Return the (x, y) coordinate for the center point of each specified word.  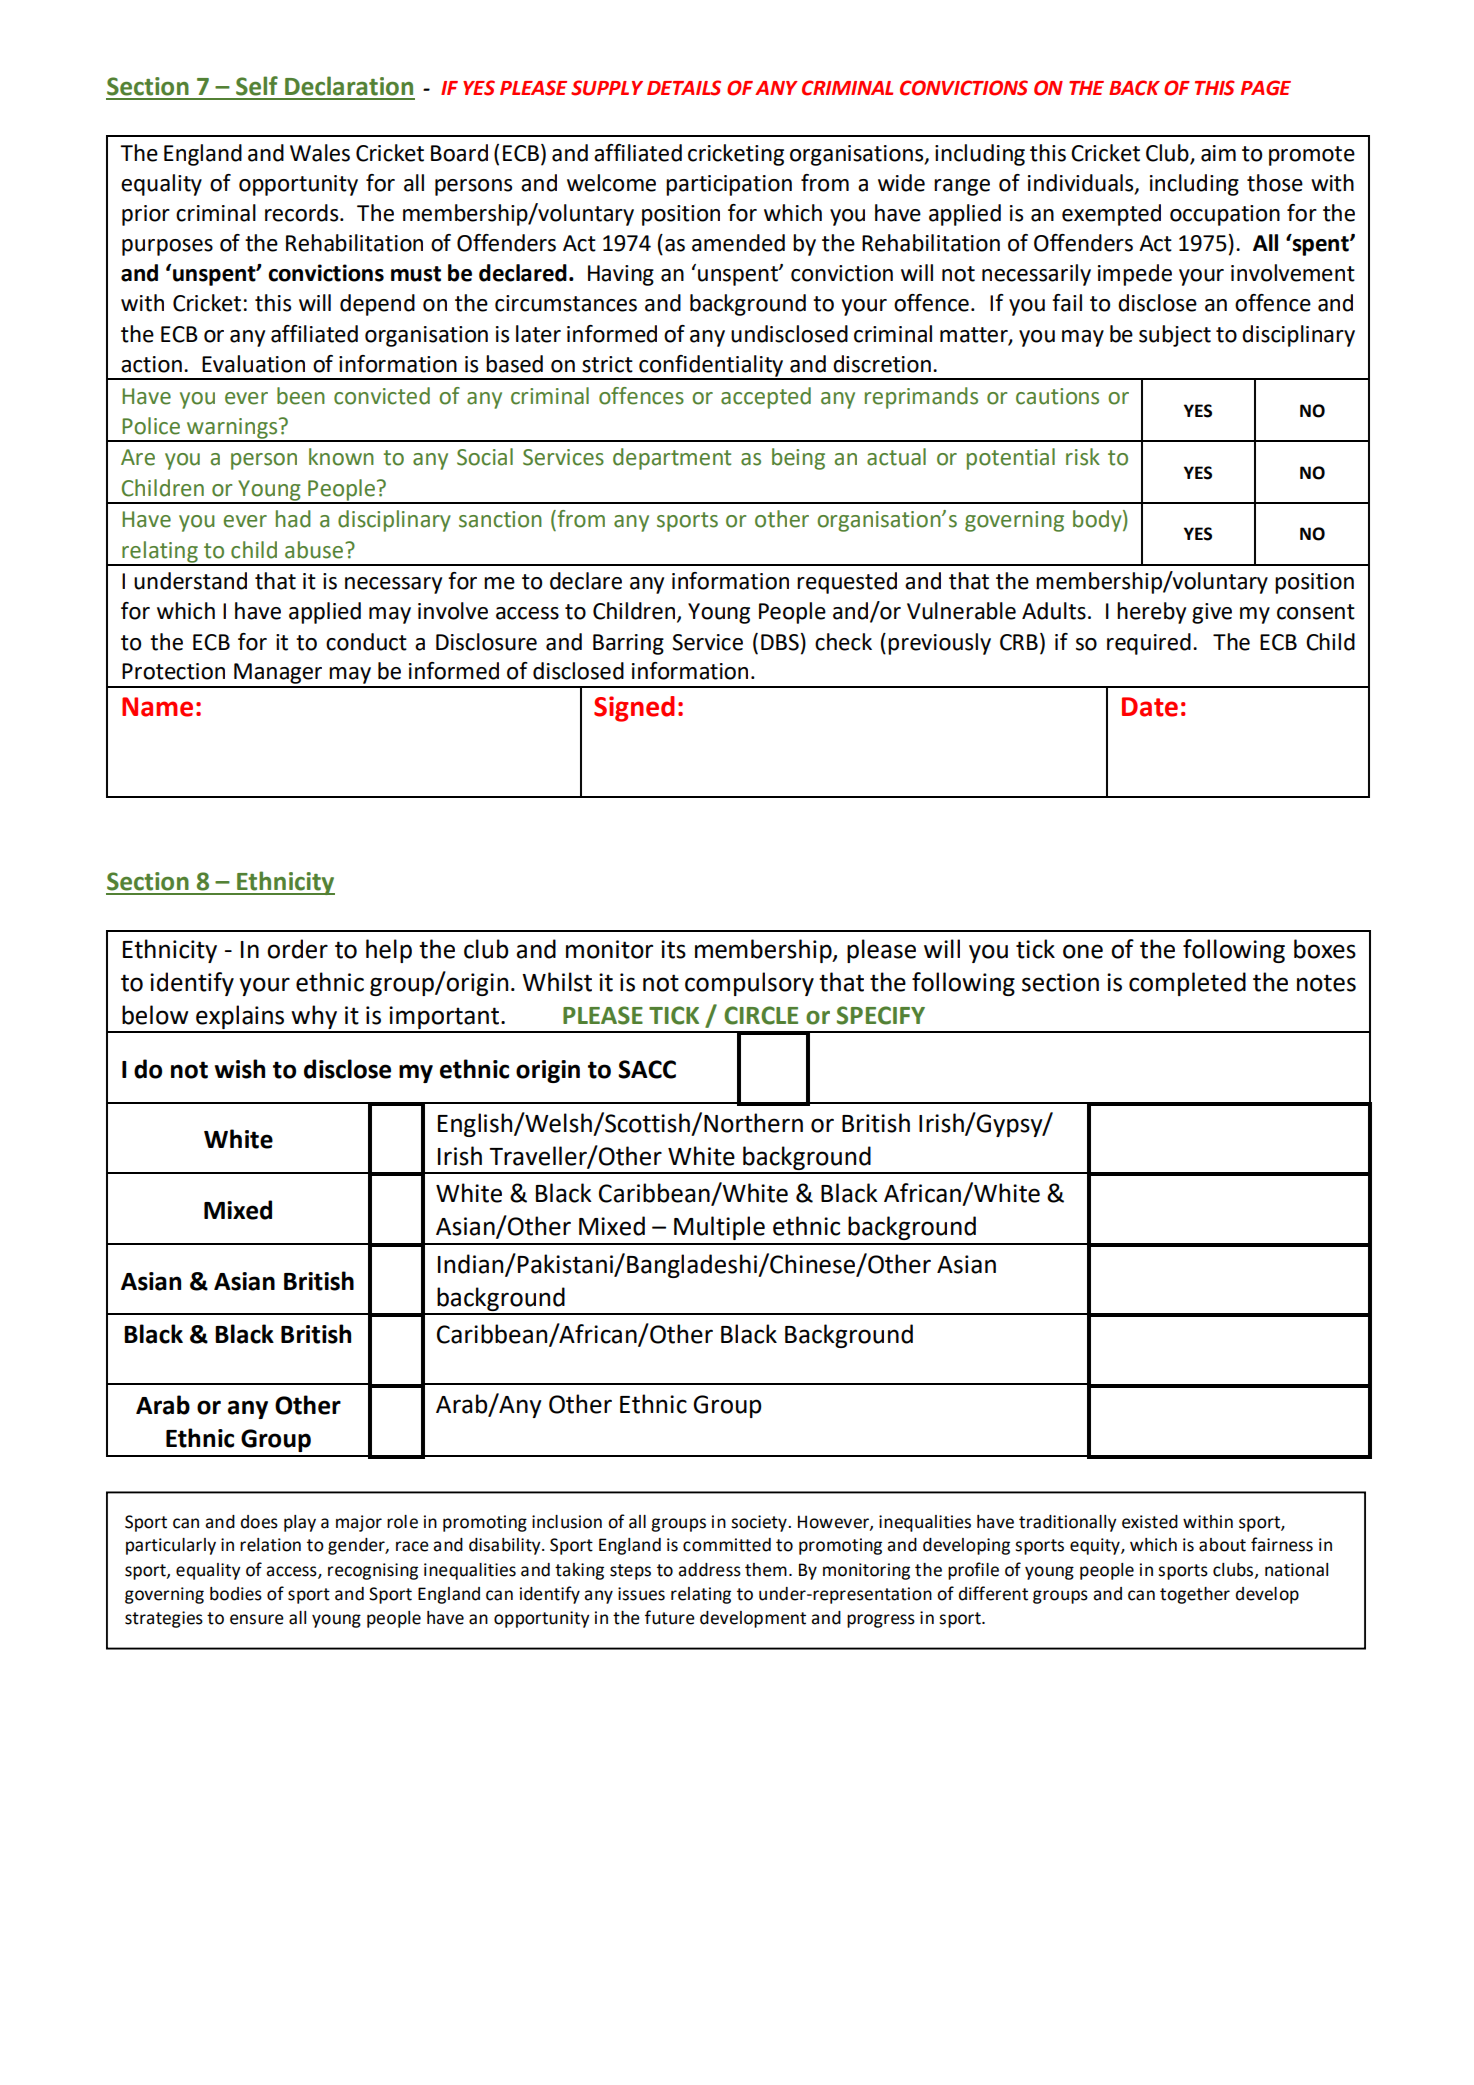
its (673, 949)
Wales (320, 153)
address (709, 1570)
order (297, 949)
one (1083, 951)
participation (729, 185)
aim (1218, 153)
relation (270, 1545)
